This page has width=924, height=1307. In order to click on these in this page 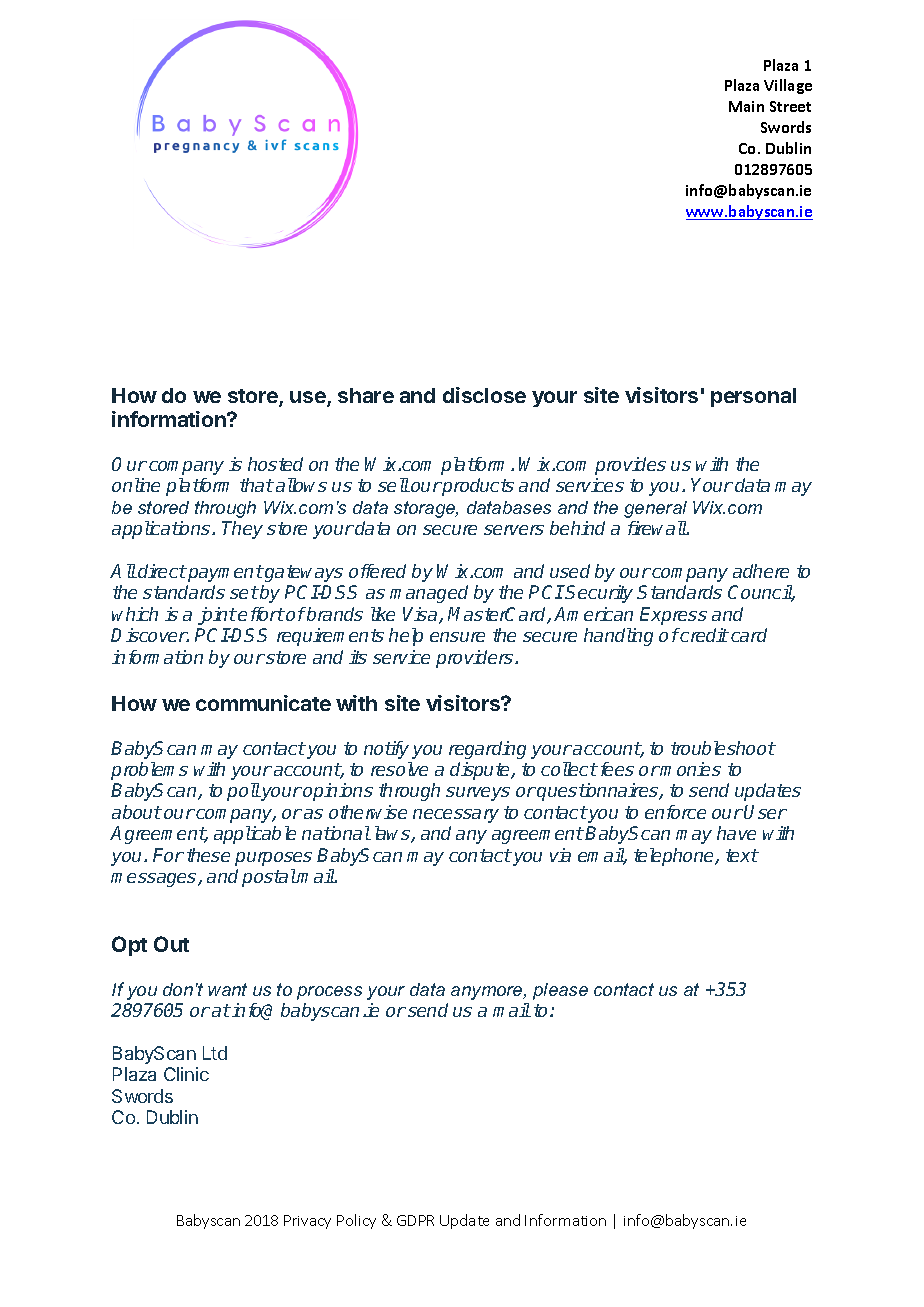, I will do `click(208, 855)`.
